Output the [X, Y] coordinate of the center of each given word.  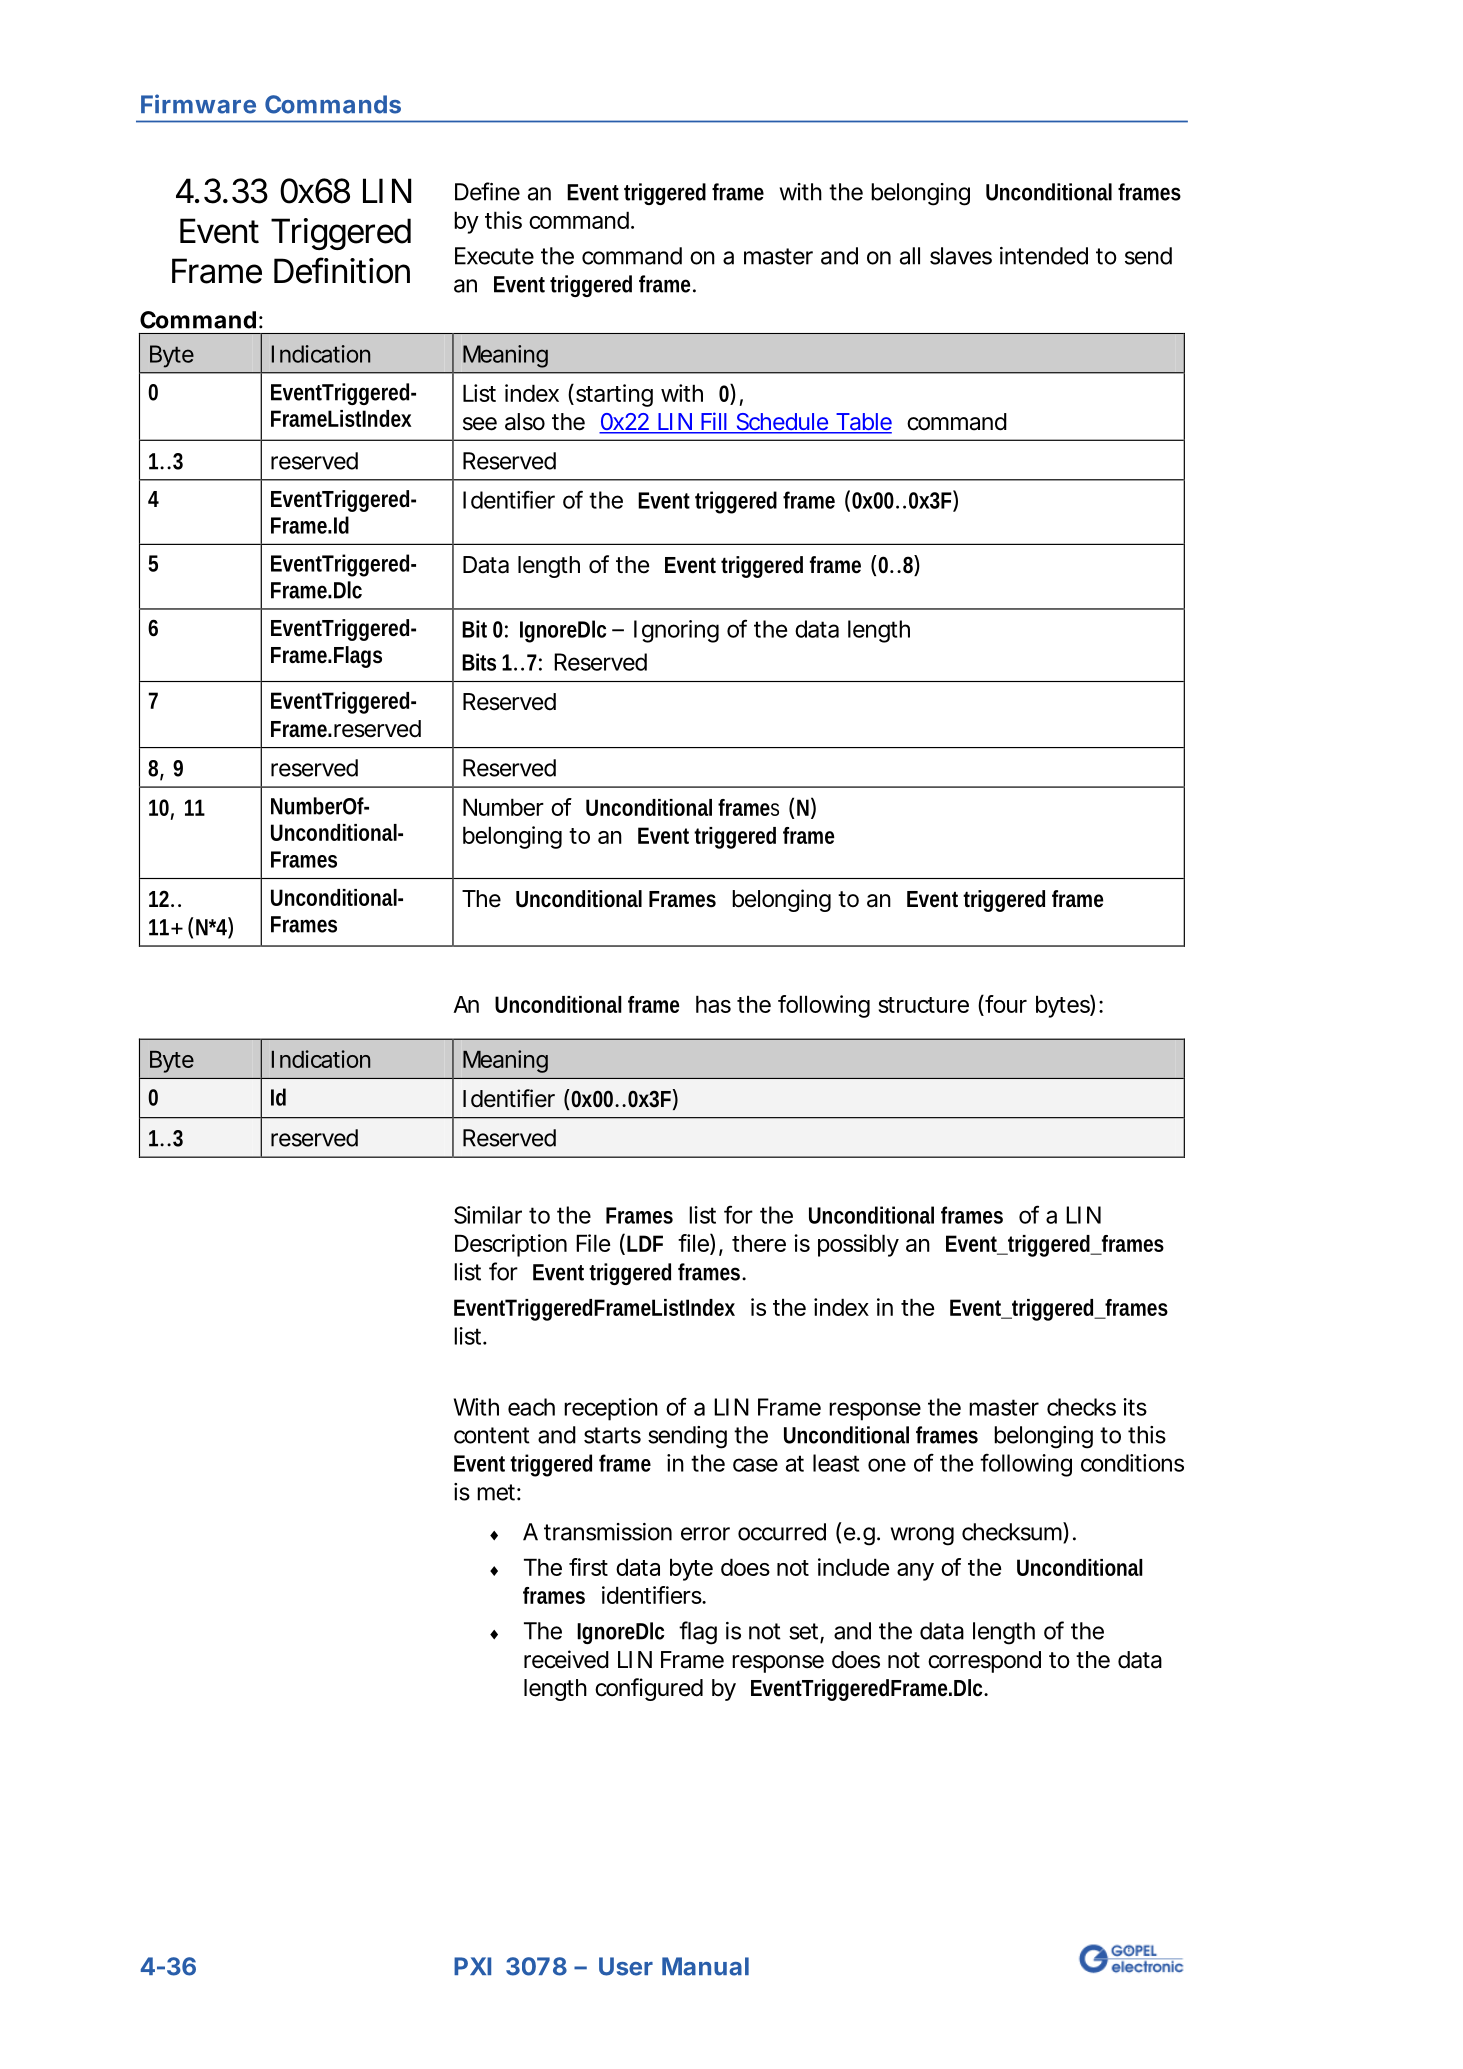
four [1006, 1004]
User [626, 1966]
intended [1044, 256]
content [492, 1435]
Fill [714, 421]
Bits [479, 662]
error [705, 1534]
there [759, 1243]
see [480, 424]
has [713, 1004]
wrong [922, 1536]
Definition [342, 270]
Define [487, 191]
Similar [488, 1215]
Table [862, 423]
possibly [858, 1245]
